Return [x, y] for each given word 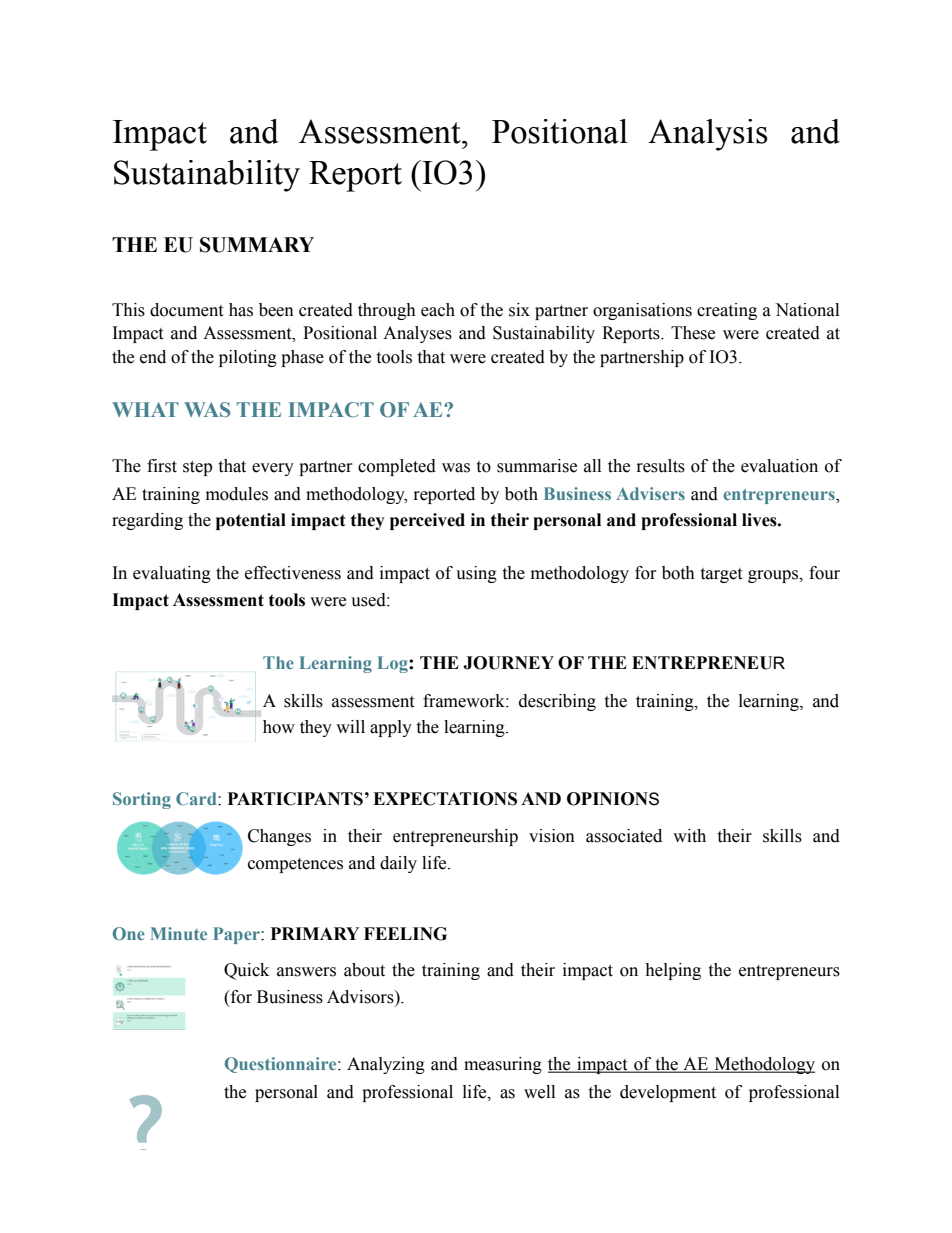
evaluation [779, 466]
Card [197, 798]
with [689, 836]
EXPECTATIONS [445, 799]
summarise [537, 466]
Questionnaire [282, 1065]
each [438, 310]
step [197, 468]
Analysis [708, 135]
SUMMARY [257, 245]
